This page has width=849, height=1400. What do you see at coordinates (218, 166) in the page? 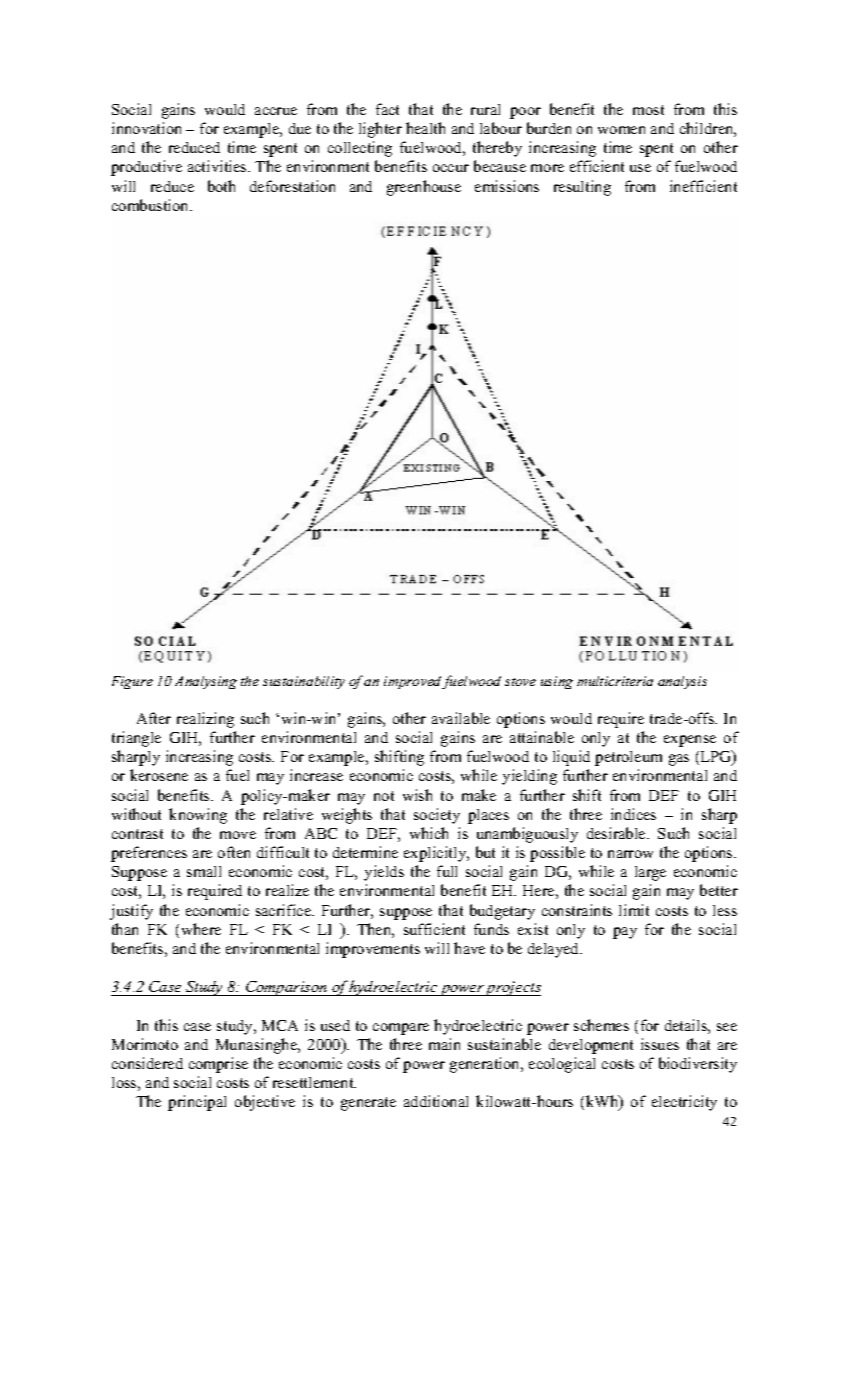
I see `activities` at bounding box center [218, 166].
